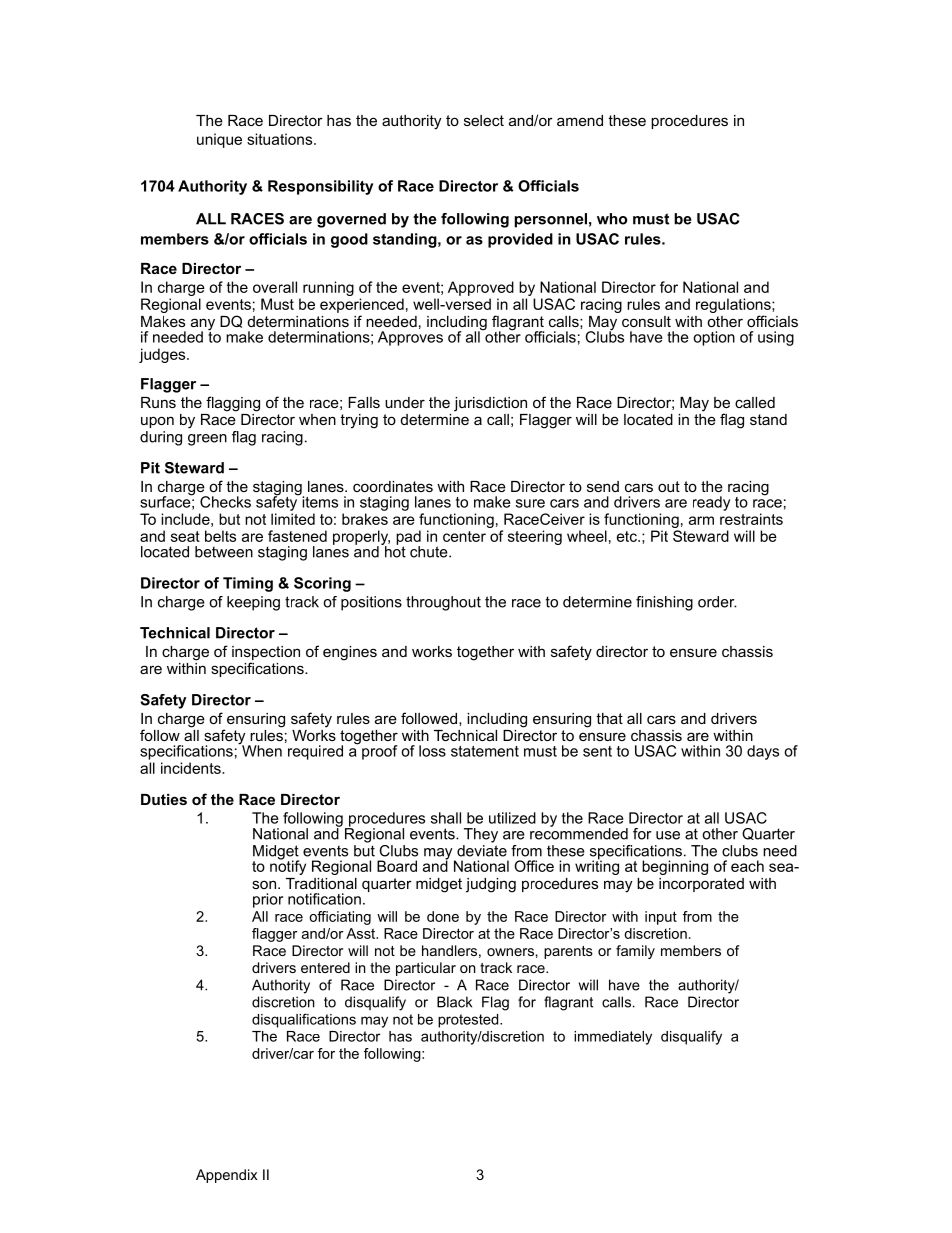  What do you see at coordinates (227, 1176) in the screenshot?
I see `Appendix` at bounding box center [227, 1176].
